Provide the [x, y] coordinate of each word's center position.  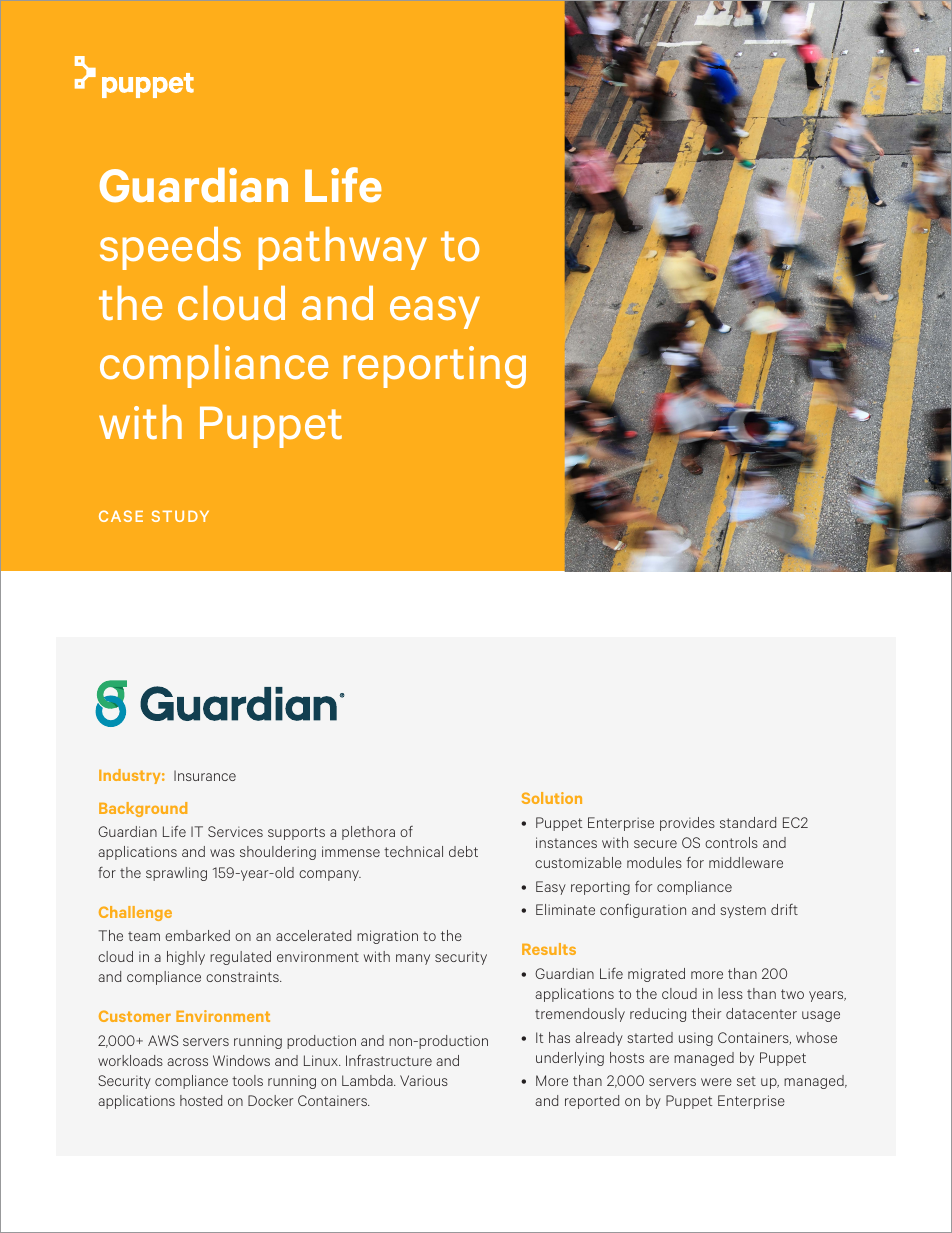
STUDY [180, 516]
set [746, 1081]
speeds [170, 248]
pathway [343, 248]
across [187, 1062]
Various [424, 1080]
